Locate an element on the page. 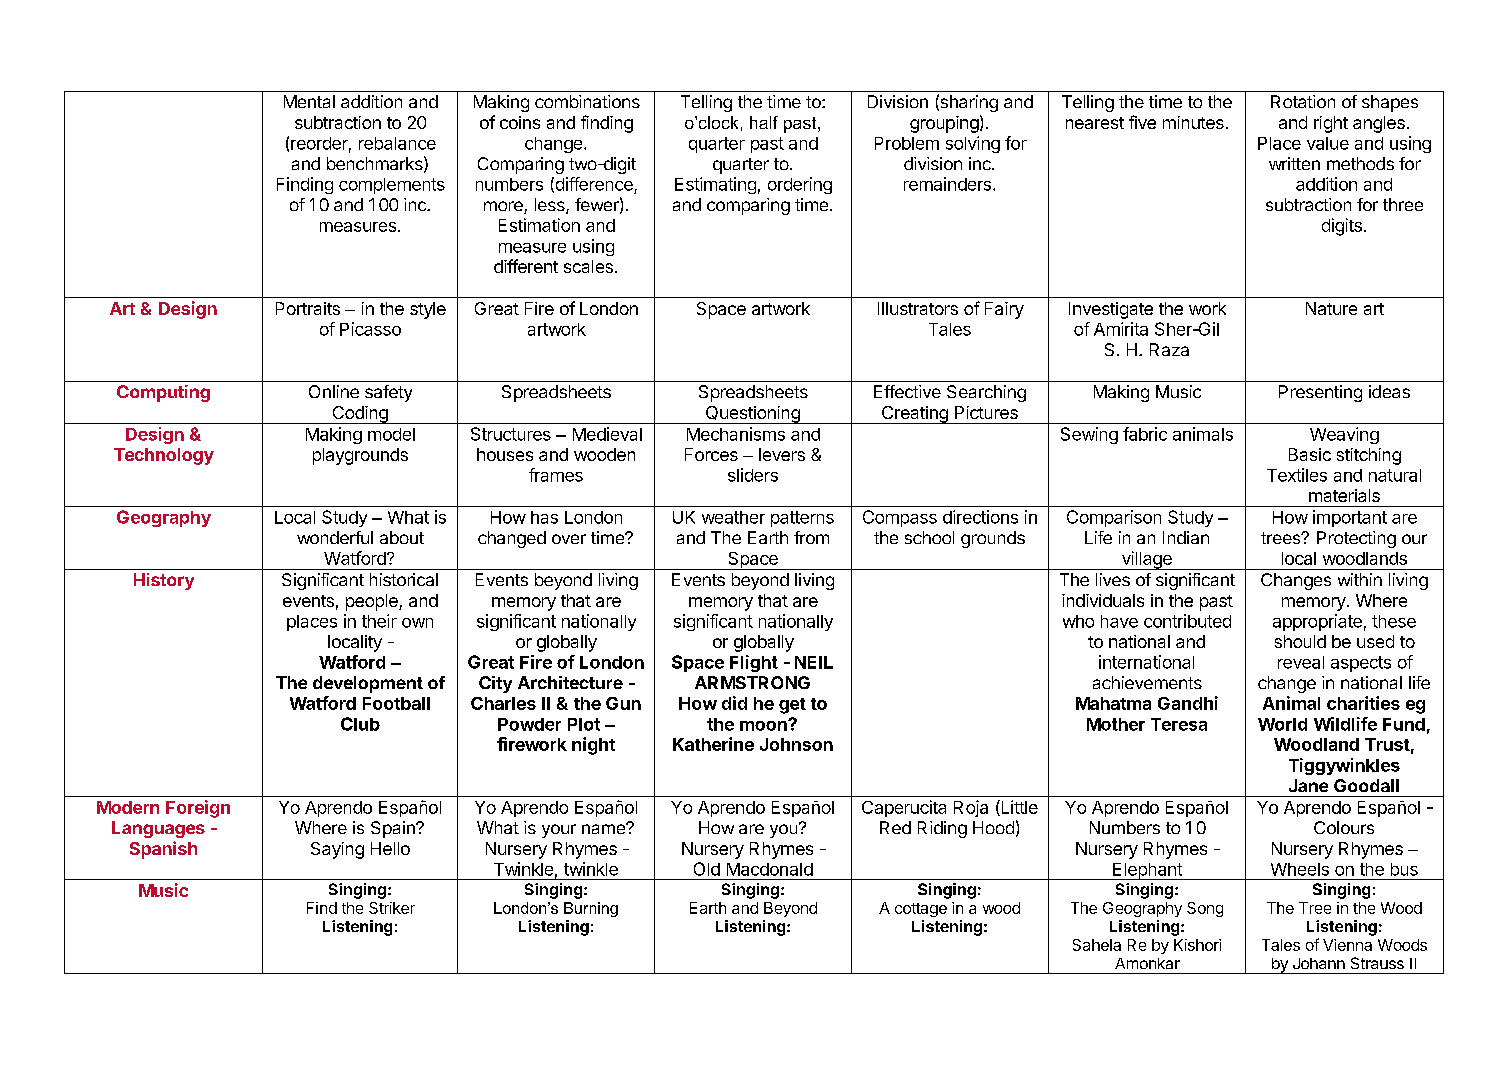  half is located at coordinates (764, 122).
